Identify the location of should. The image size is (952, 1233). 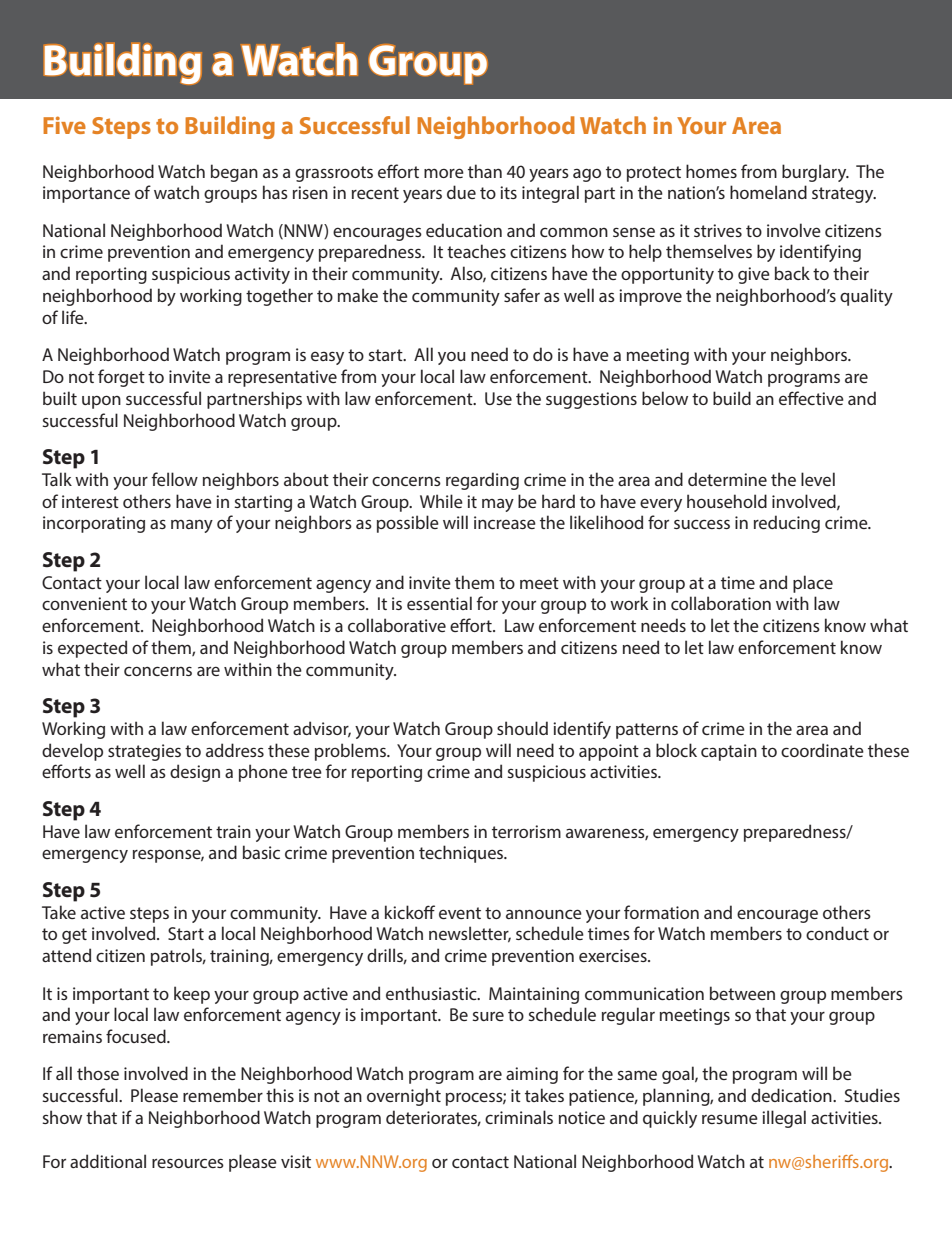
(522, 728).
